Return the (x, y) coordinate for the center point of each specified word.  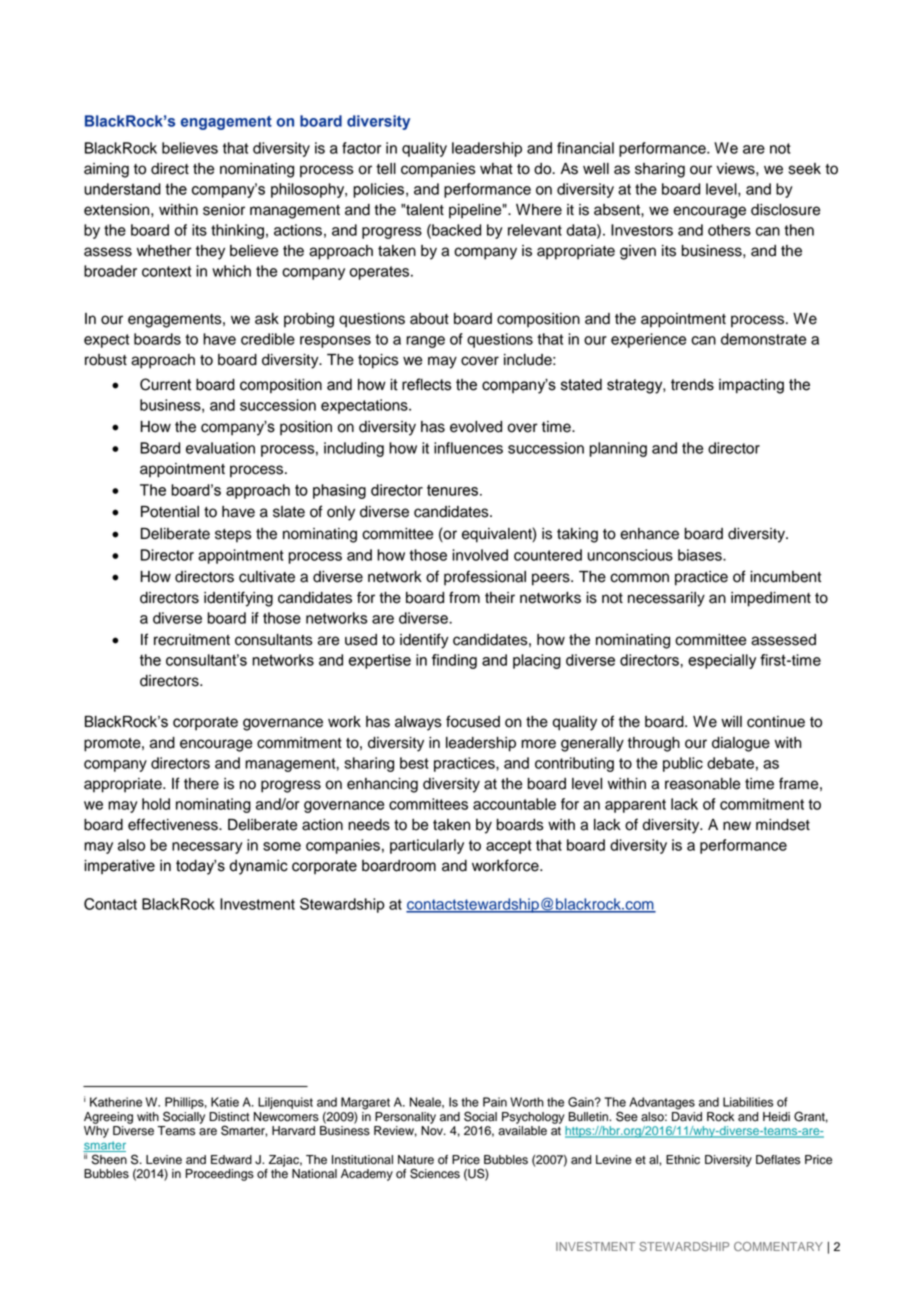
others (729, 230)
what (496, 169)
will (731, 721)
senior (224, 210)
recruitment (192, 640)
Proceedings (220, 1175)
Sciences (435, 1173)
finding (454, 661)
